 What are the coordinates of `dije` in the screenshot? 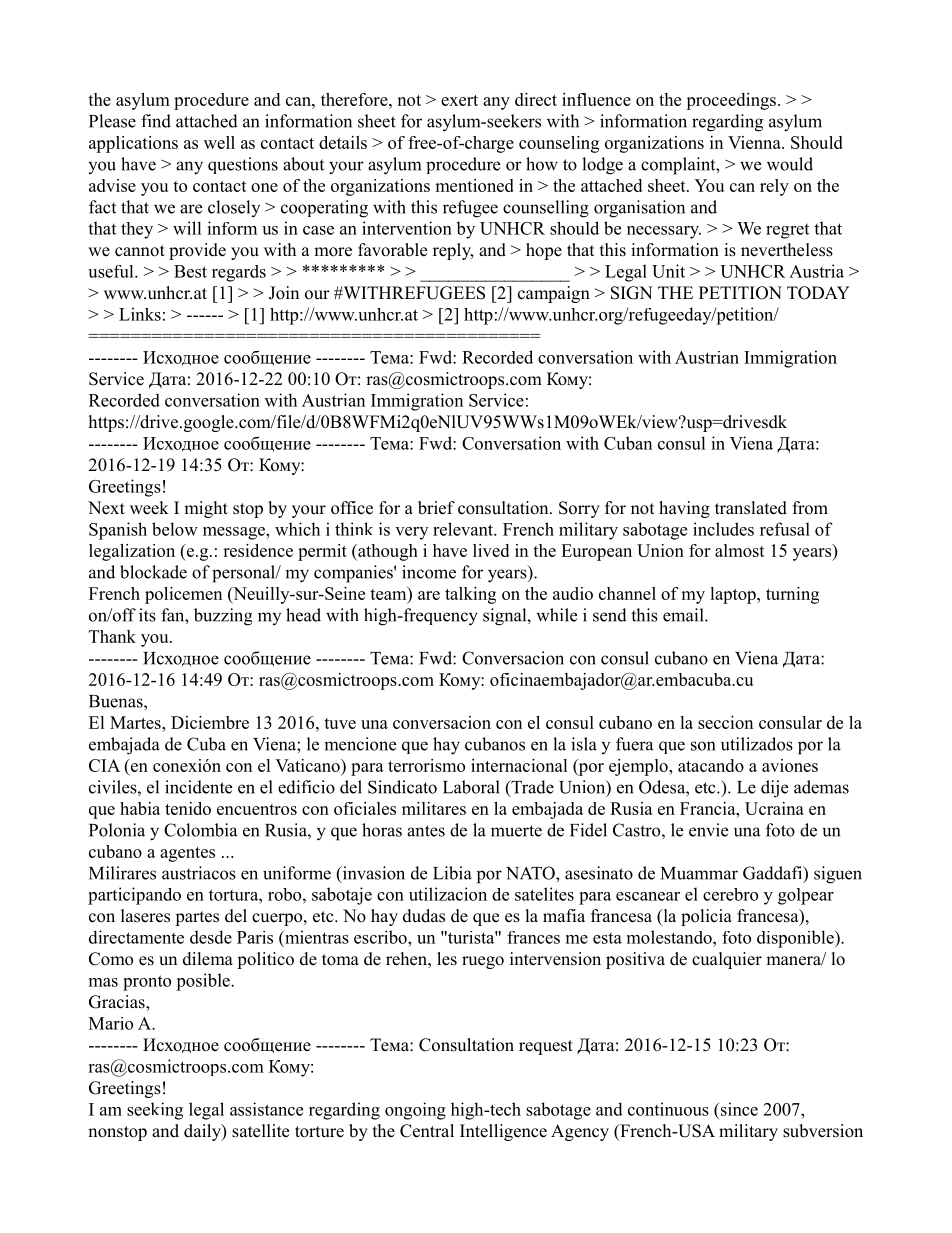 It's located at (774, 789).
